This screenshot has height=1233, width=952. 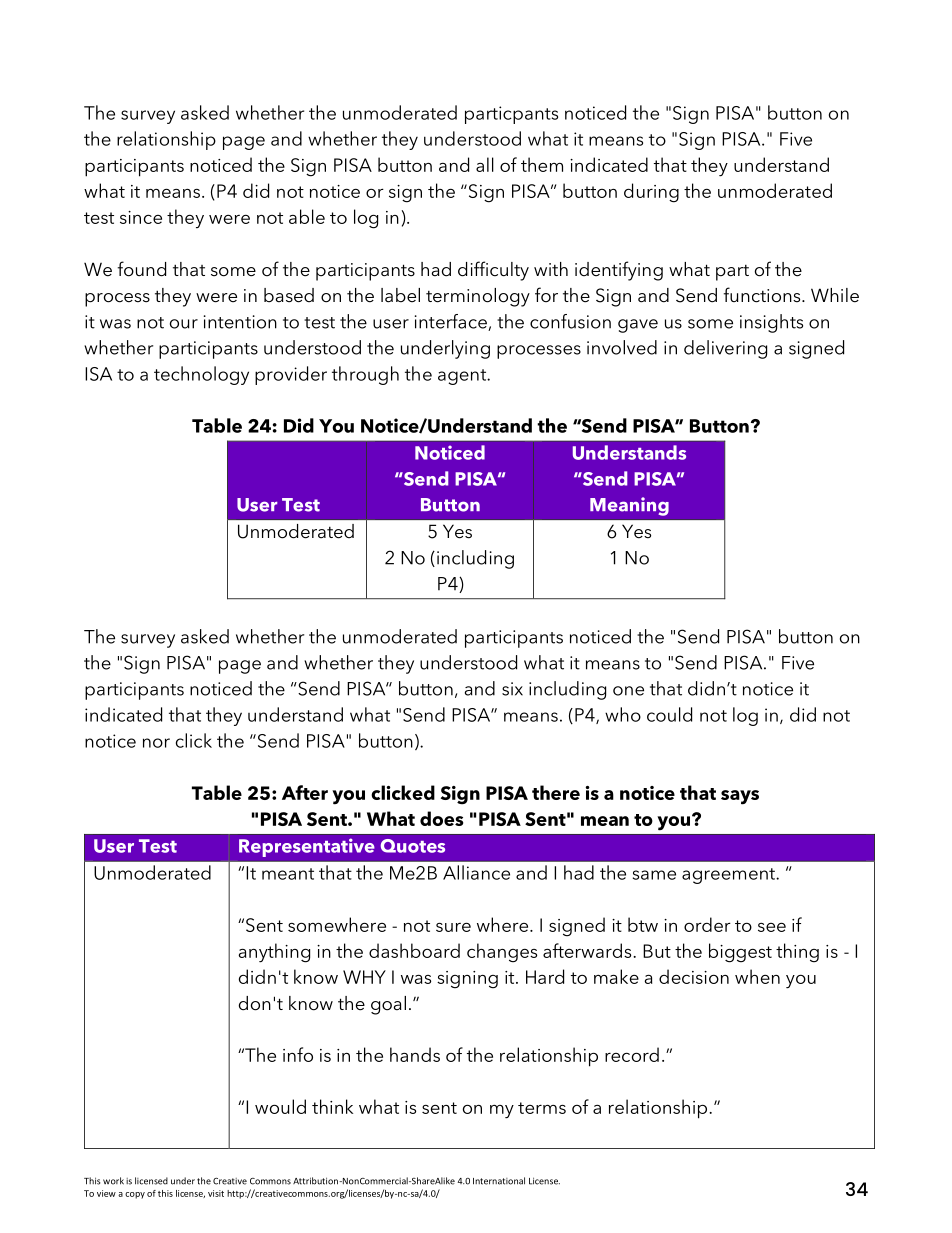 I want to click on International, so click(x=499, y=1181).
